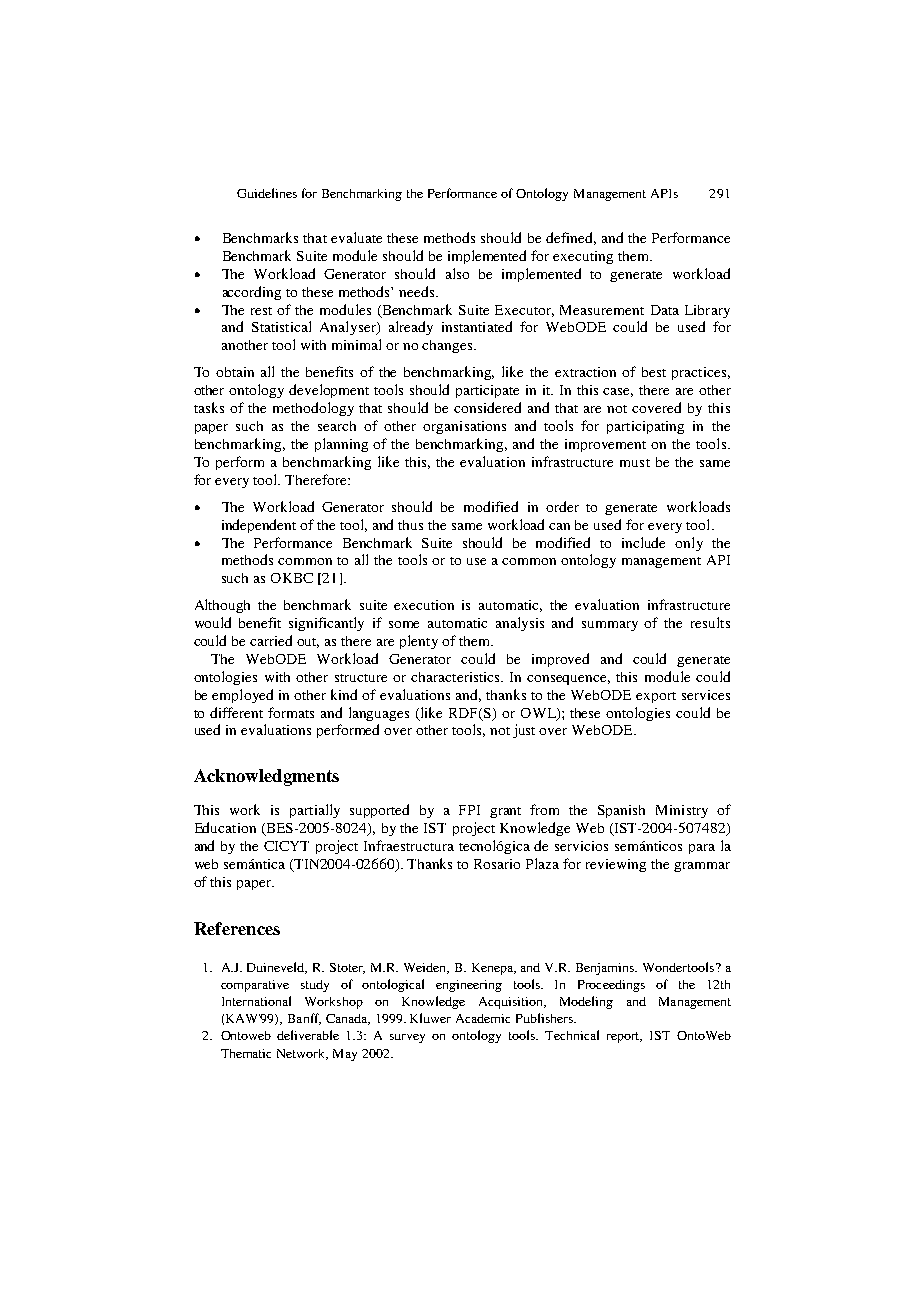  What do you see at coordinates (457, 273) in the document?
I see `also` at bounding box center [457, 273].
